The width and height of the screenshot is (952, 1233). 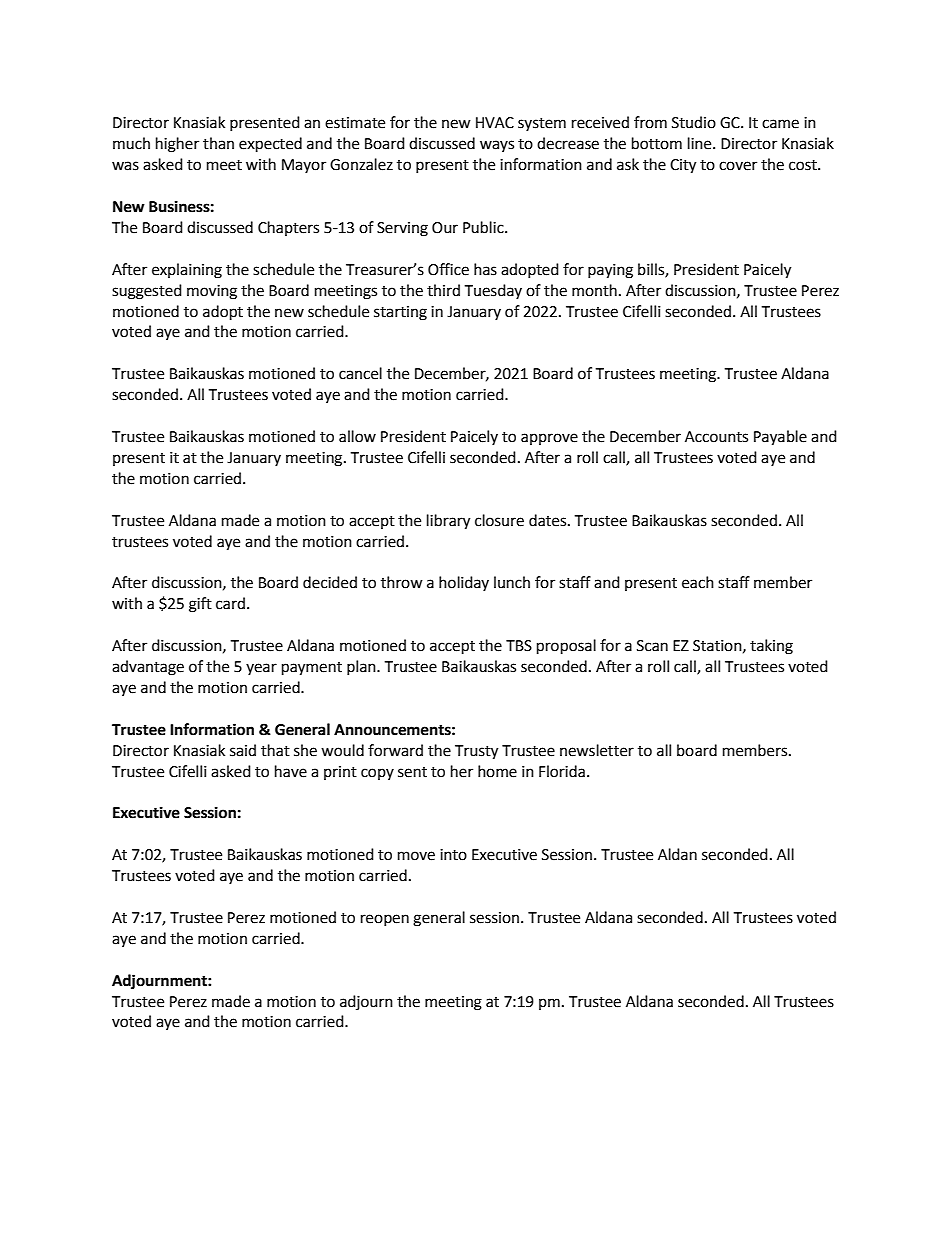 What do you see at coordinates (698, 582) in the screenshot?
I see `each` at bounding box center [698, 582].
